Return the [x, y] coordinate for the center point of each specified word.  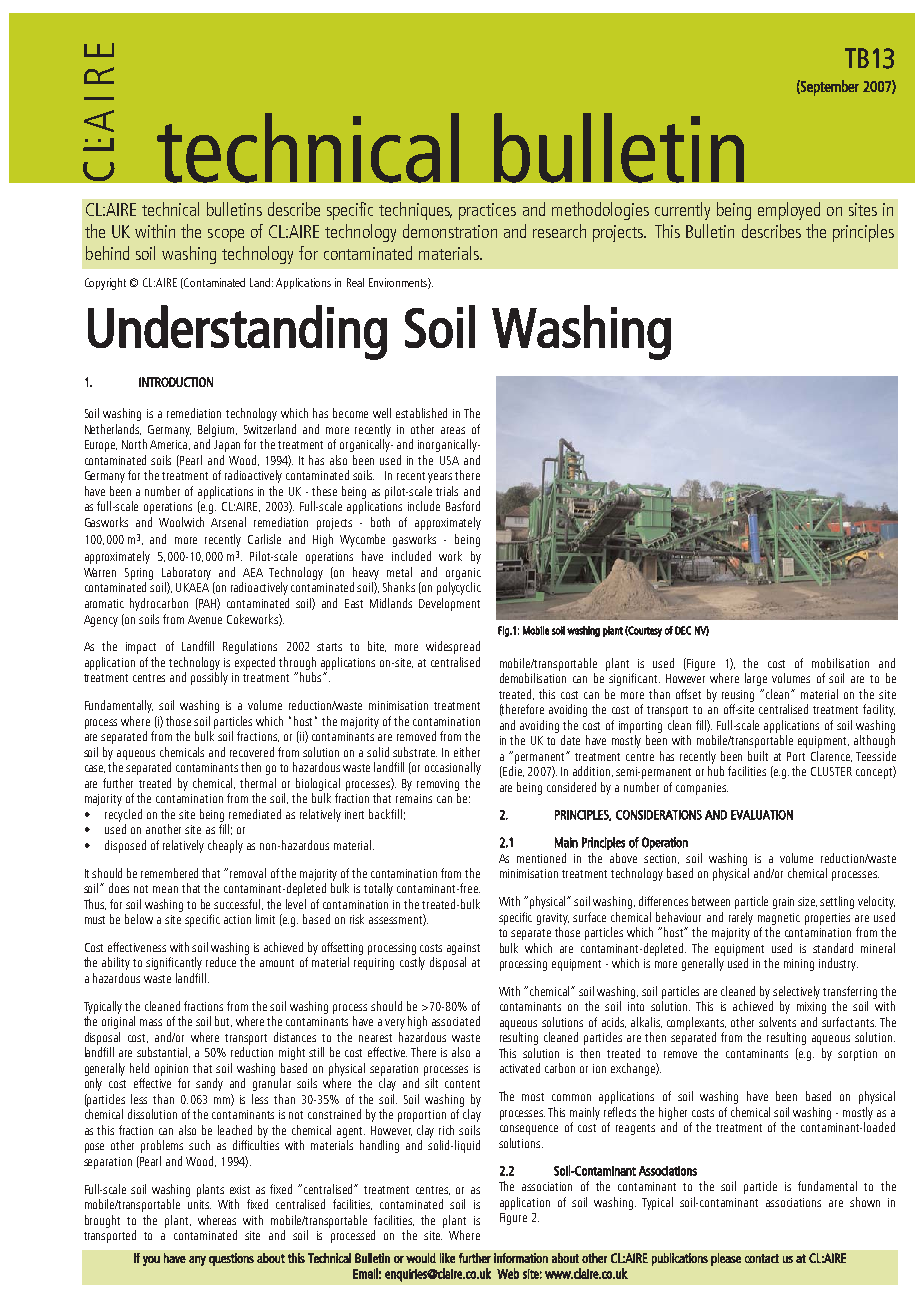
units [199, 1204]
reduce [221, 962]
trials [447, 491]
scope [226, 235]
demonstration [450, 231]
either [467, 752]
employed [789, 211]
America [170, 445]
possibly [209, 678]
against [463, 949]
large [756, 679]
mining [799, 965]
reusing [738, 696]
